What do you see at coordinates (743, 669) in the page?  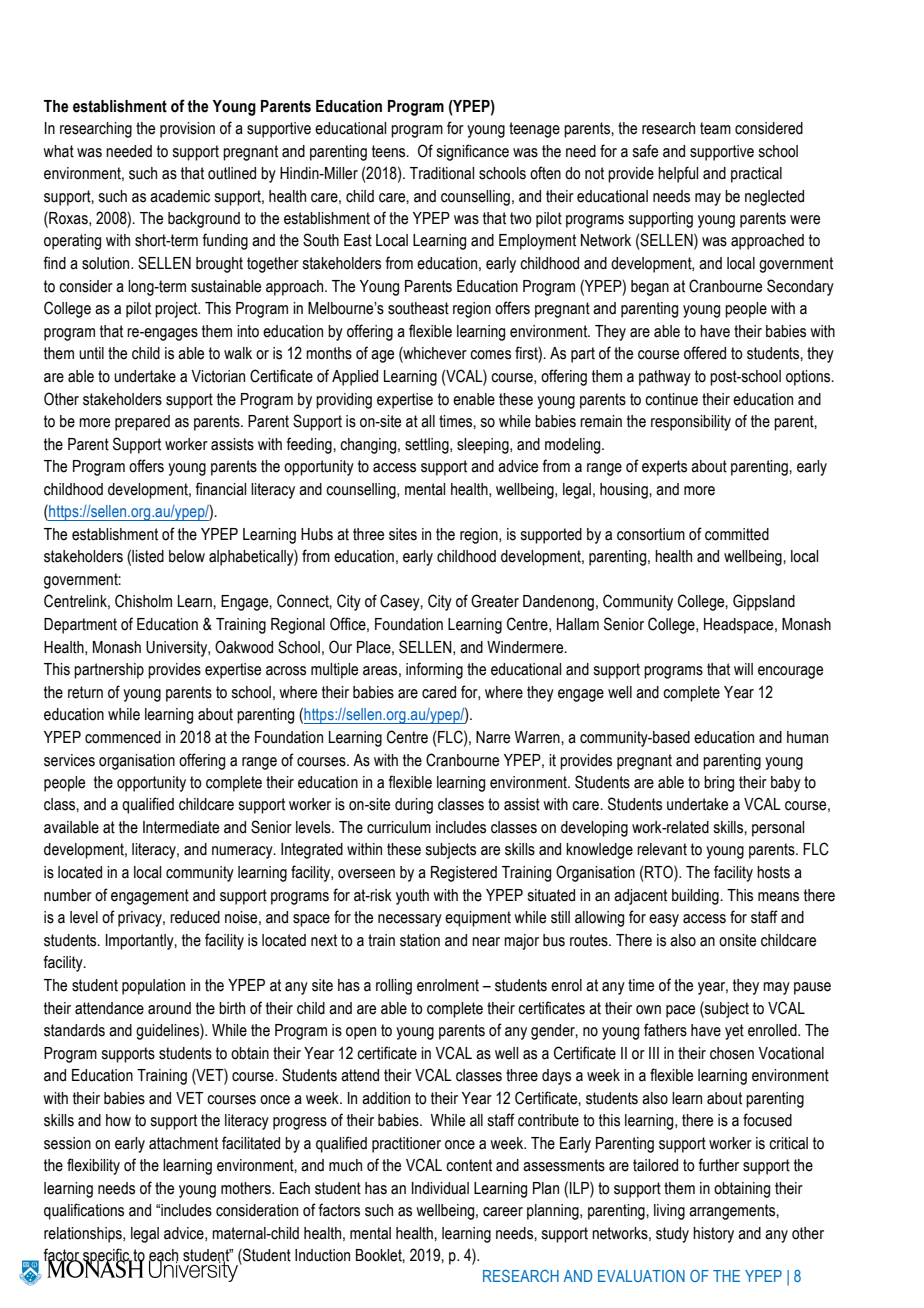 I see `will` at bounding box center [743, 669].
